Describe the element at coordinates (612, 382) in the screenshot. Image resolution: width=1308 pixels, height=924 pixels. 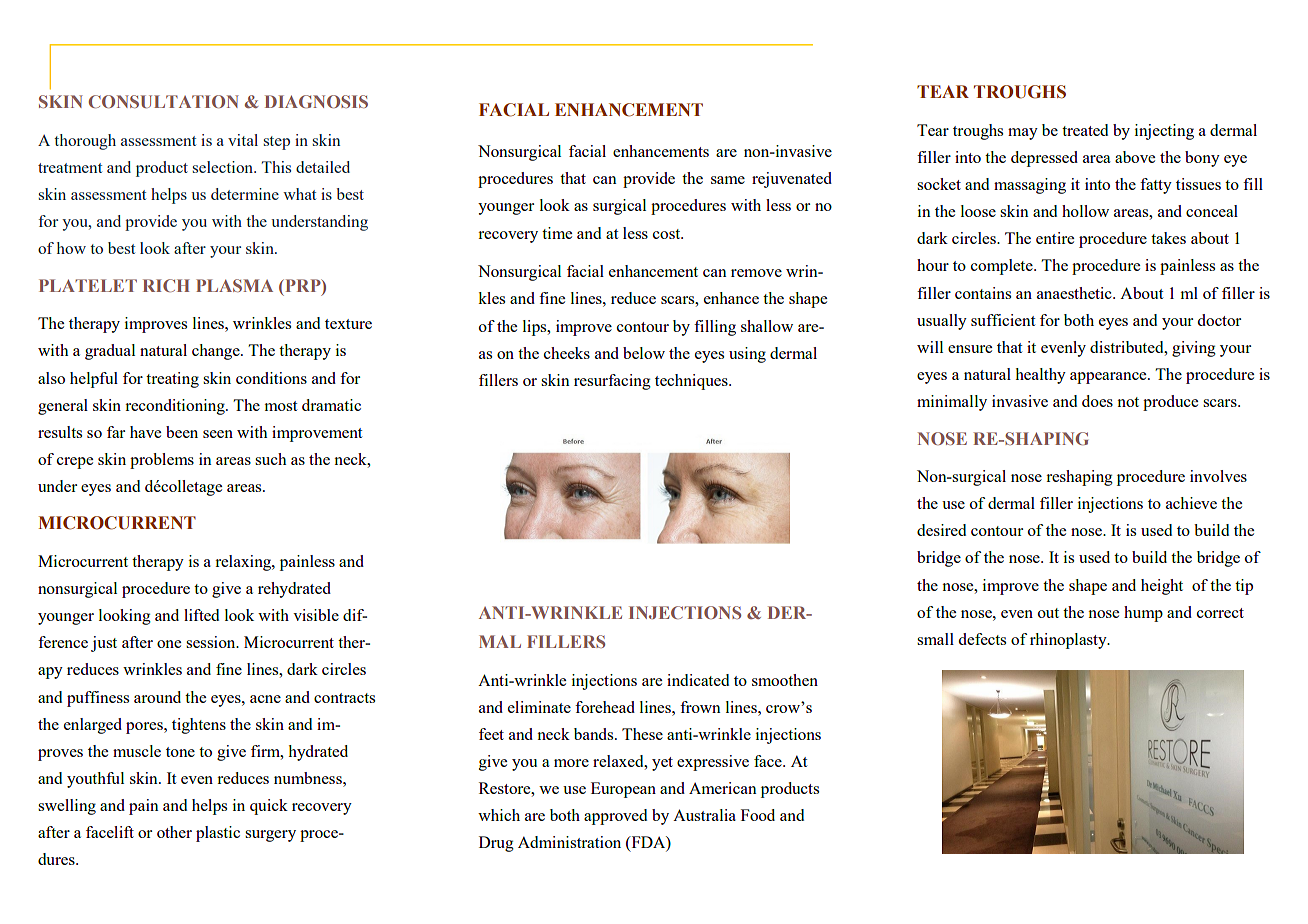
I see `resurfacing` at that location.
